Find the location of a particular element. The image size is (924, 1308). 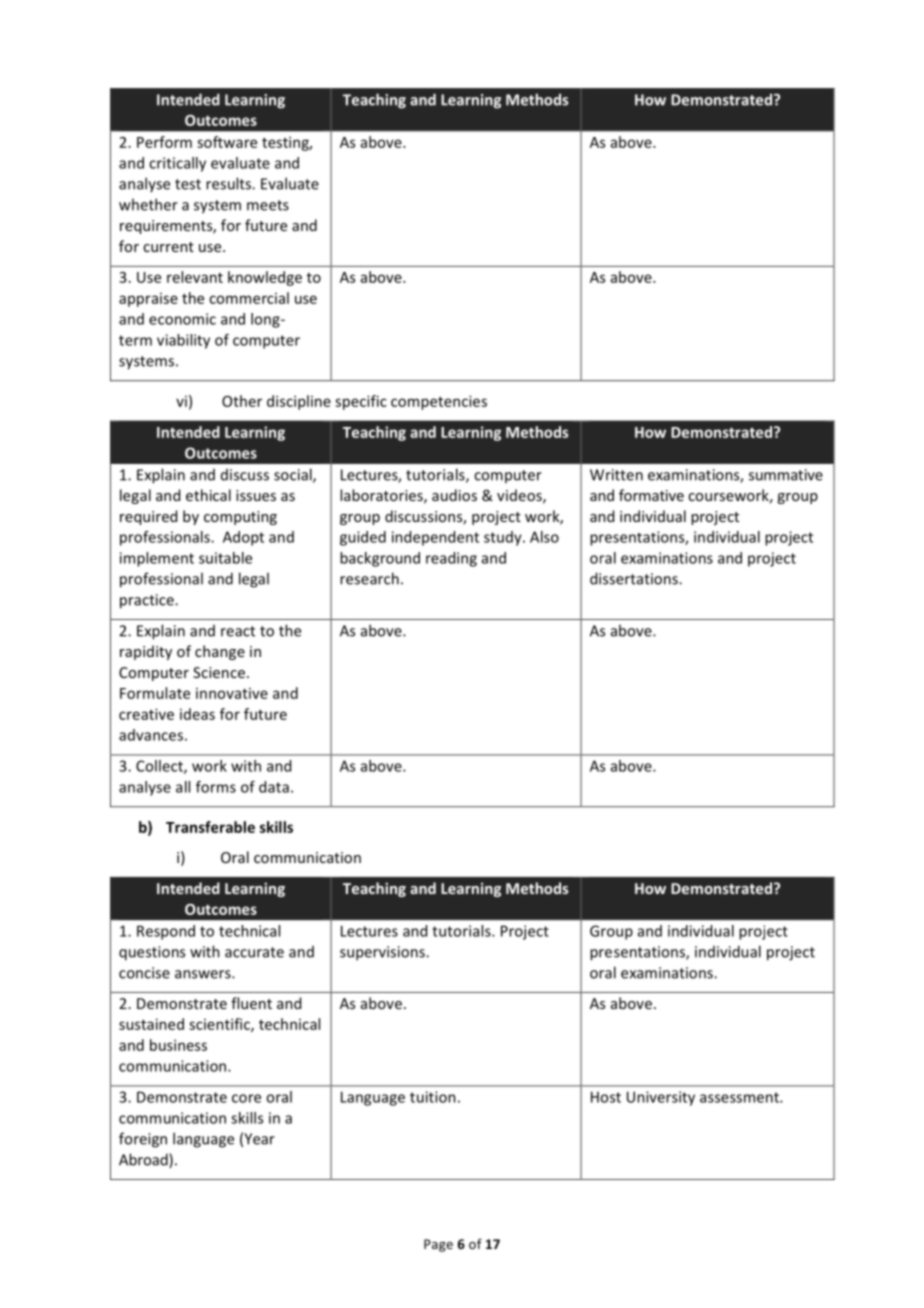

Transferable is located at coordinates (210, 827).
